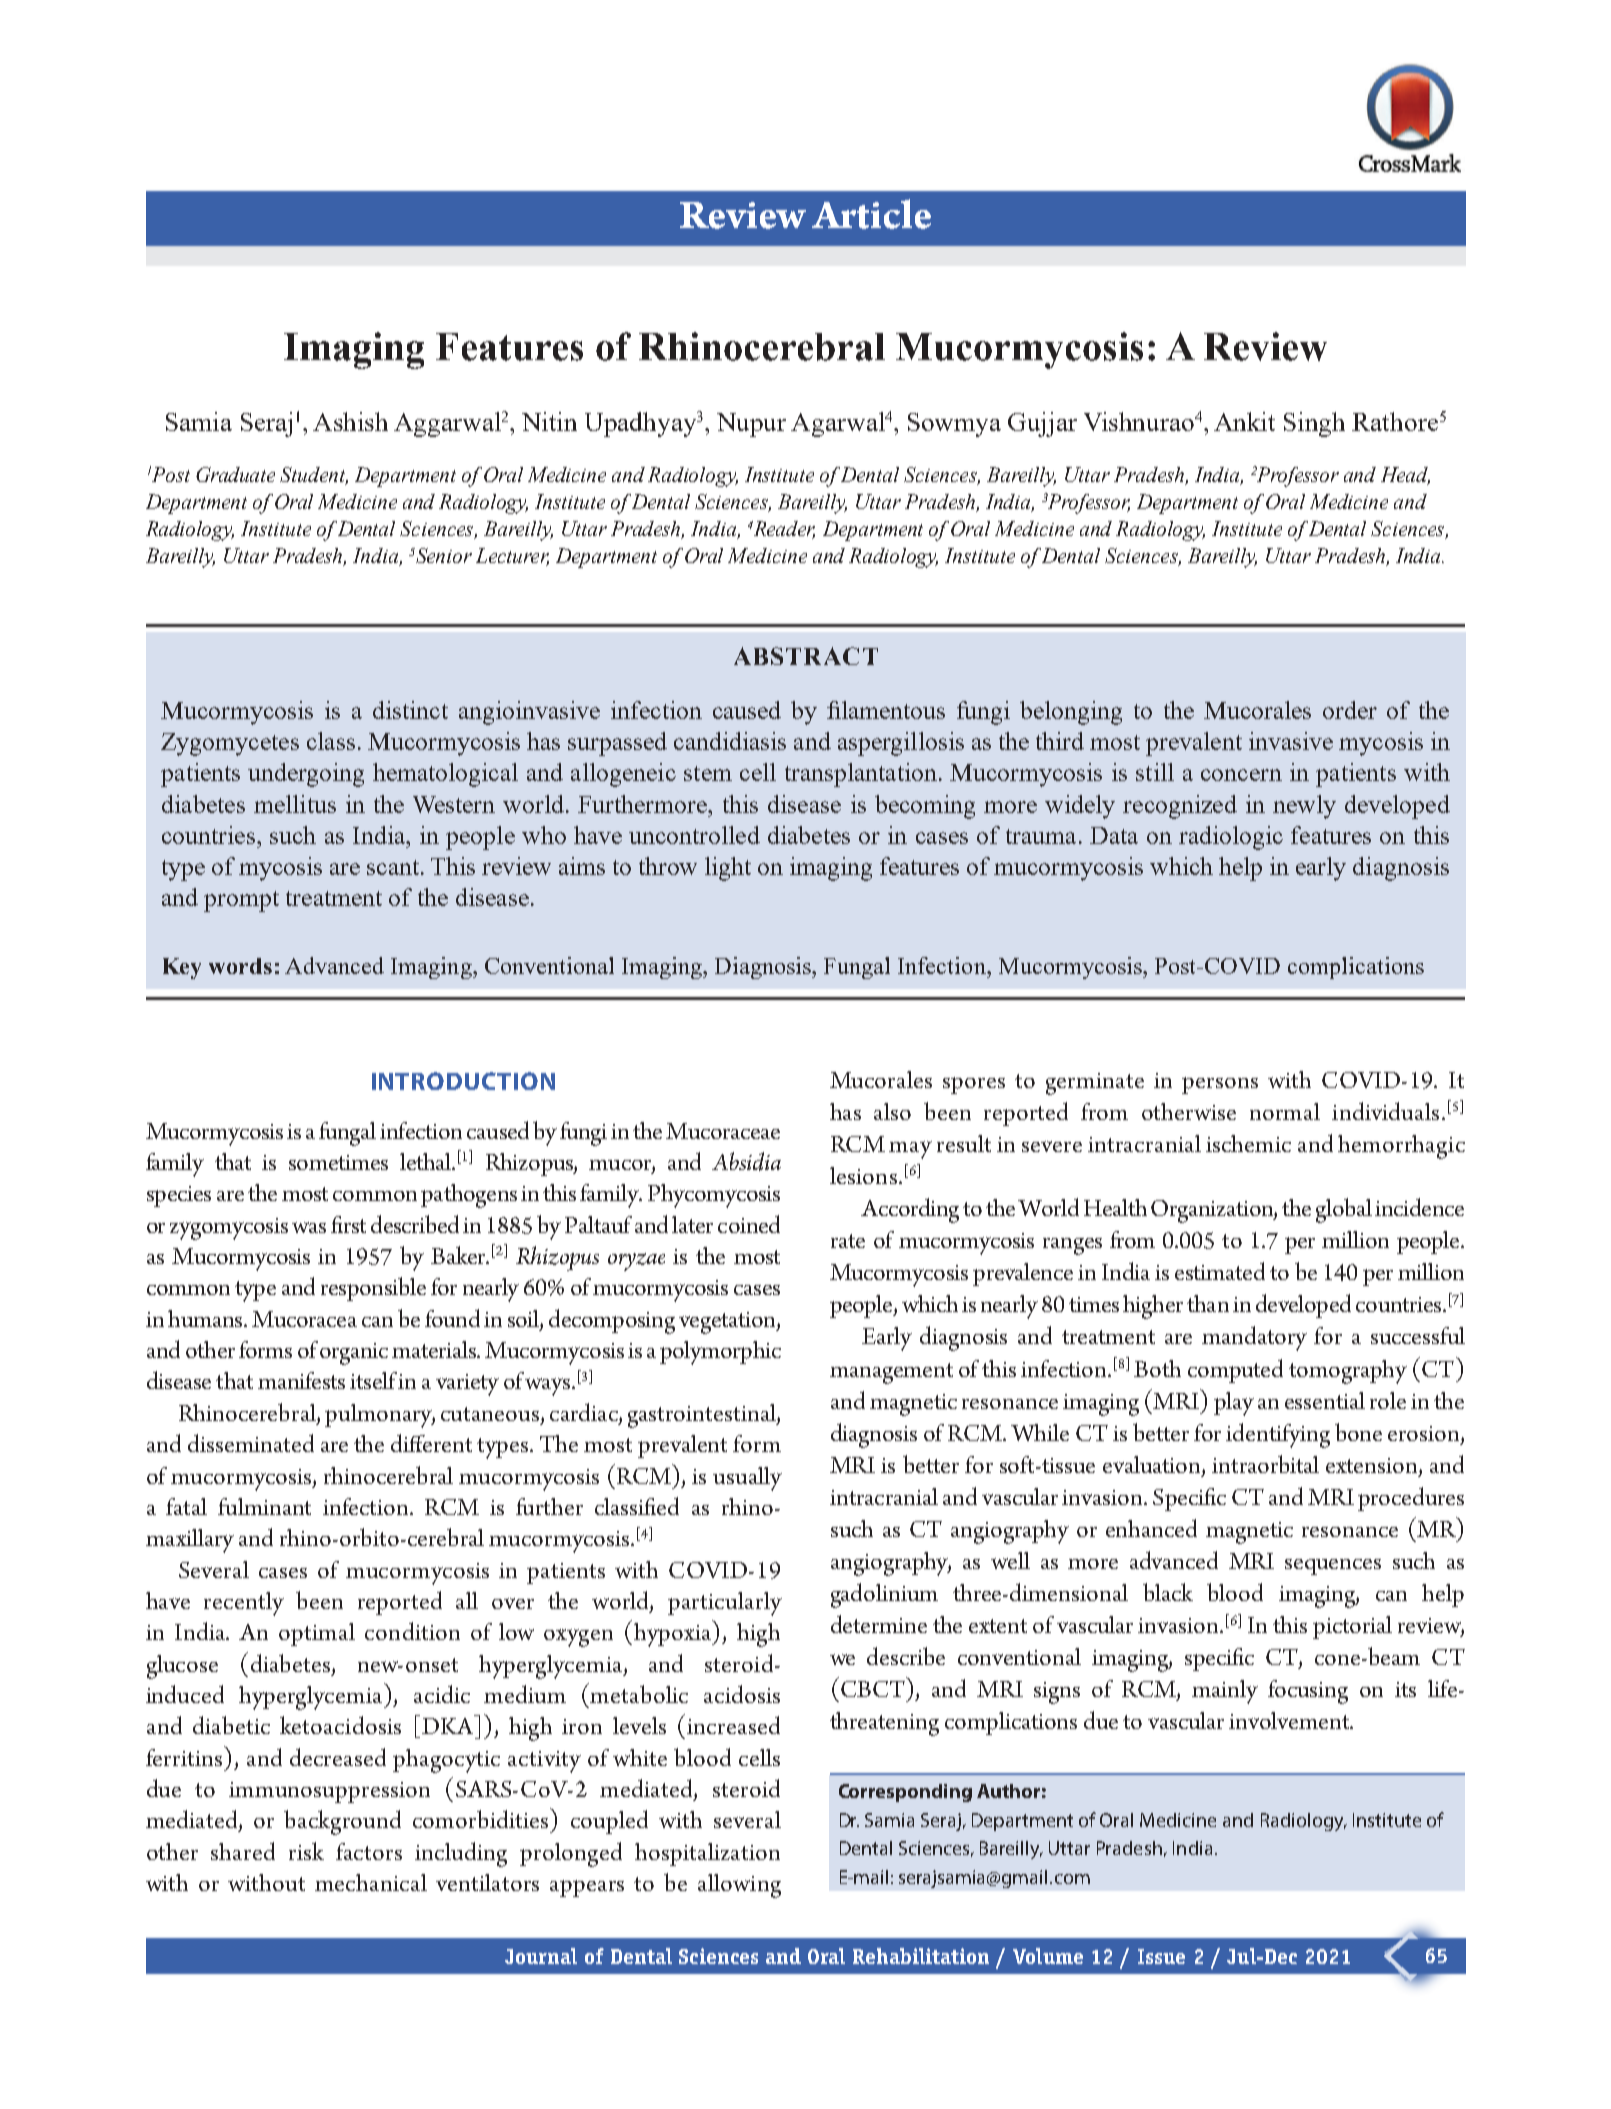  I want to click on sequences, so click(1333, 1567).
